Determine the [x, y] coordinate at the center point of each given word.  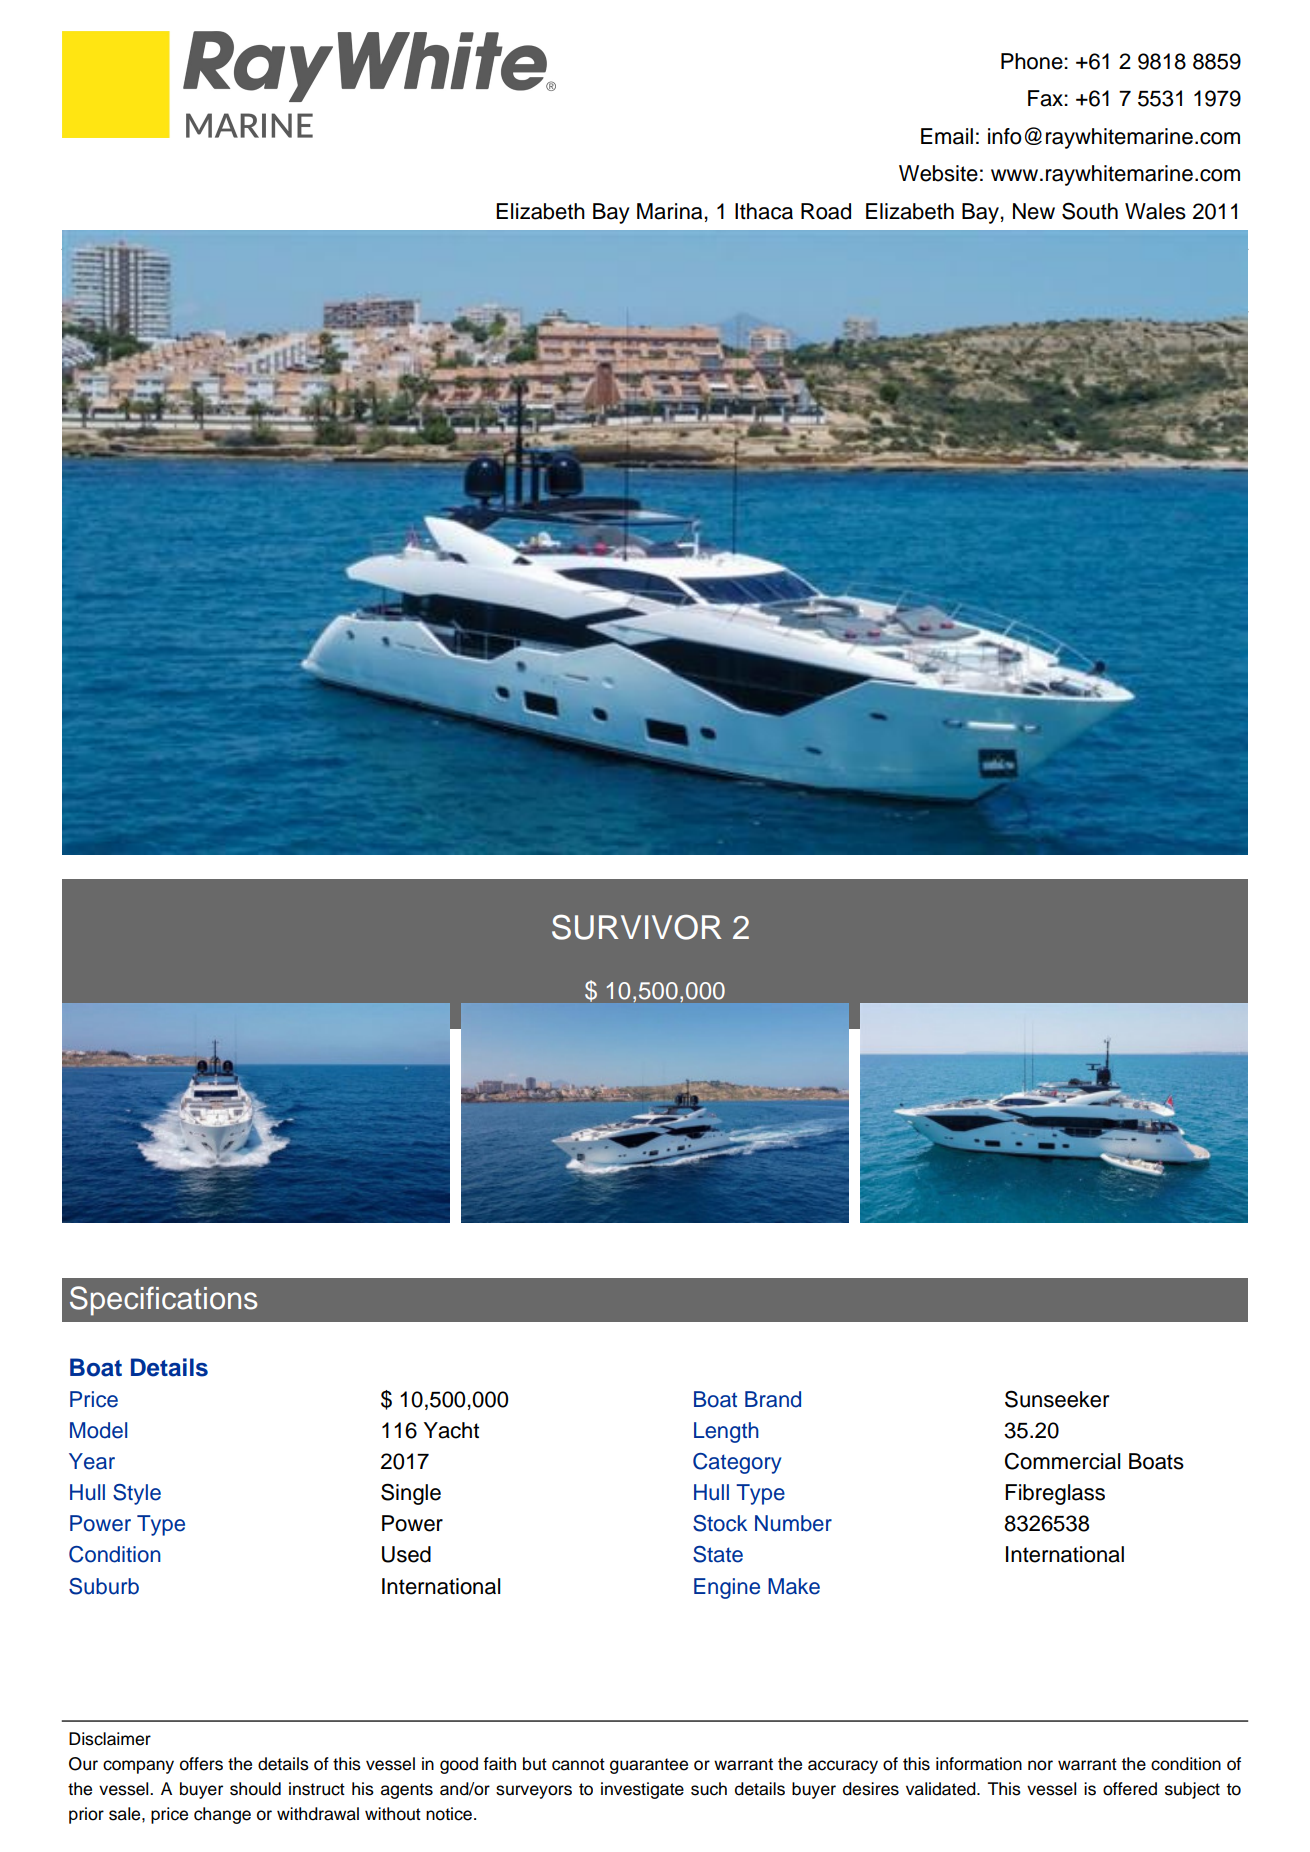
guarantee [649, 1766]
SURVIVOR [636, 927]
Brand [773, 1399]
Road [826, 211]
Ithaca [764, 211]
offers [201, 1764]
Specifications [163, 1301]
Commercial [1062, 1461]
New [1034, 211]
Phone [1033, 61]
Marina [669, 211]
